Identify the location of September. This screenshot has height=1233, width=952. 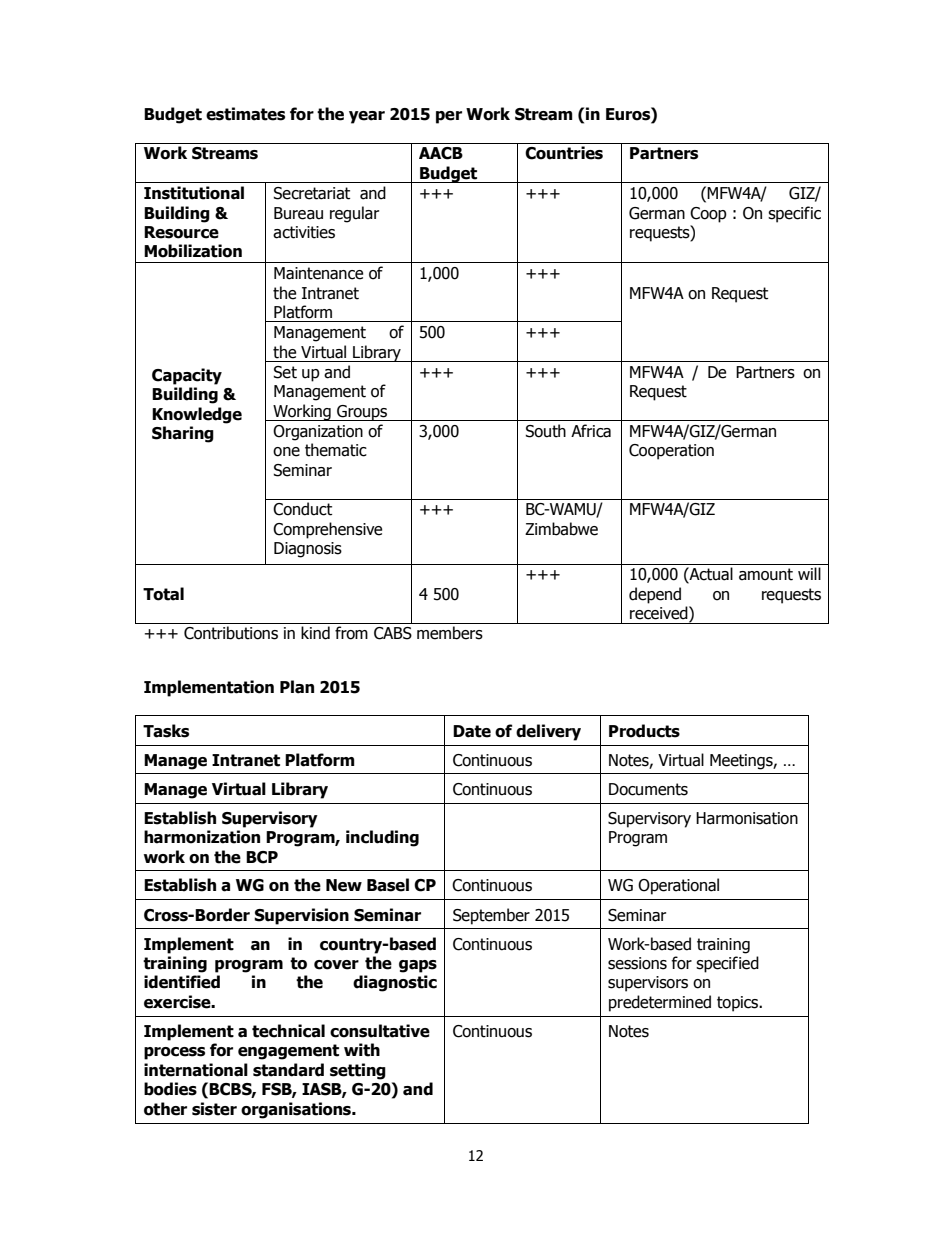
(491, 916).
